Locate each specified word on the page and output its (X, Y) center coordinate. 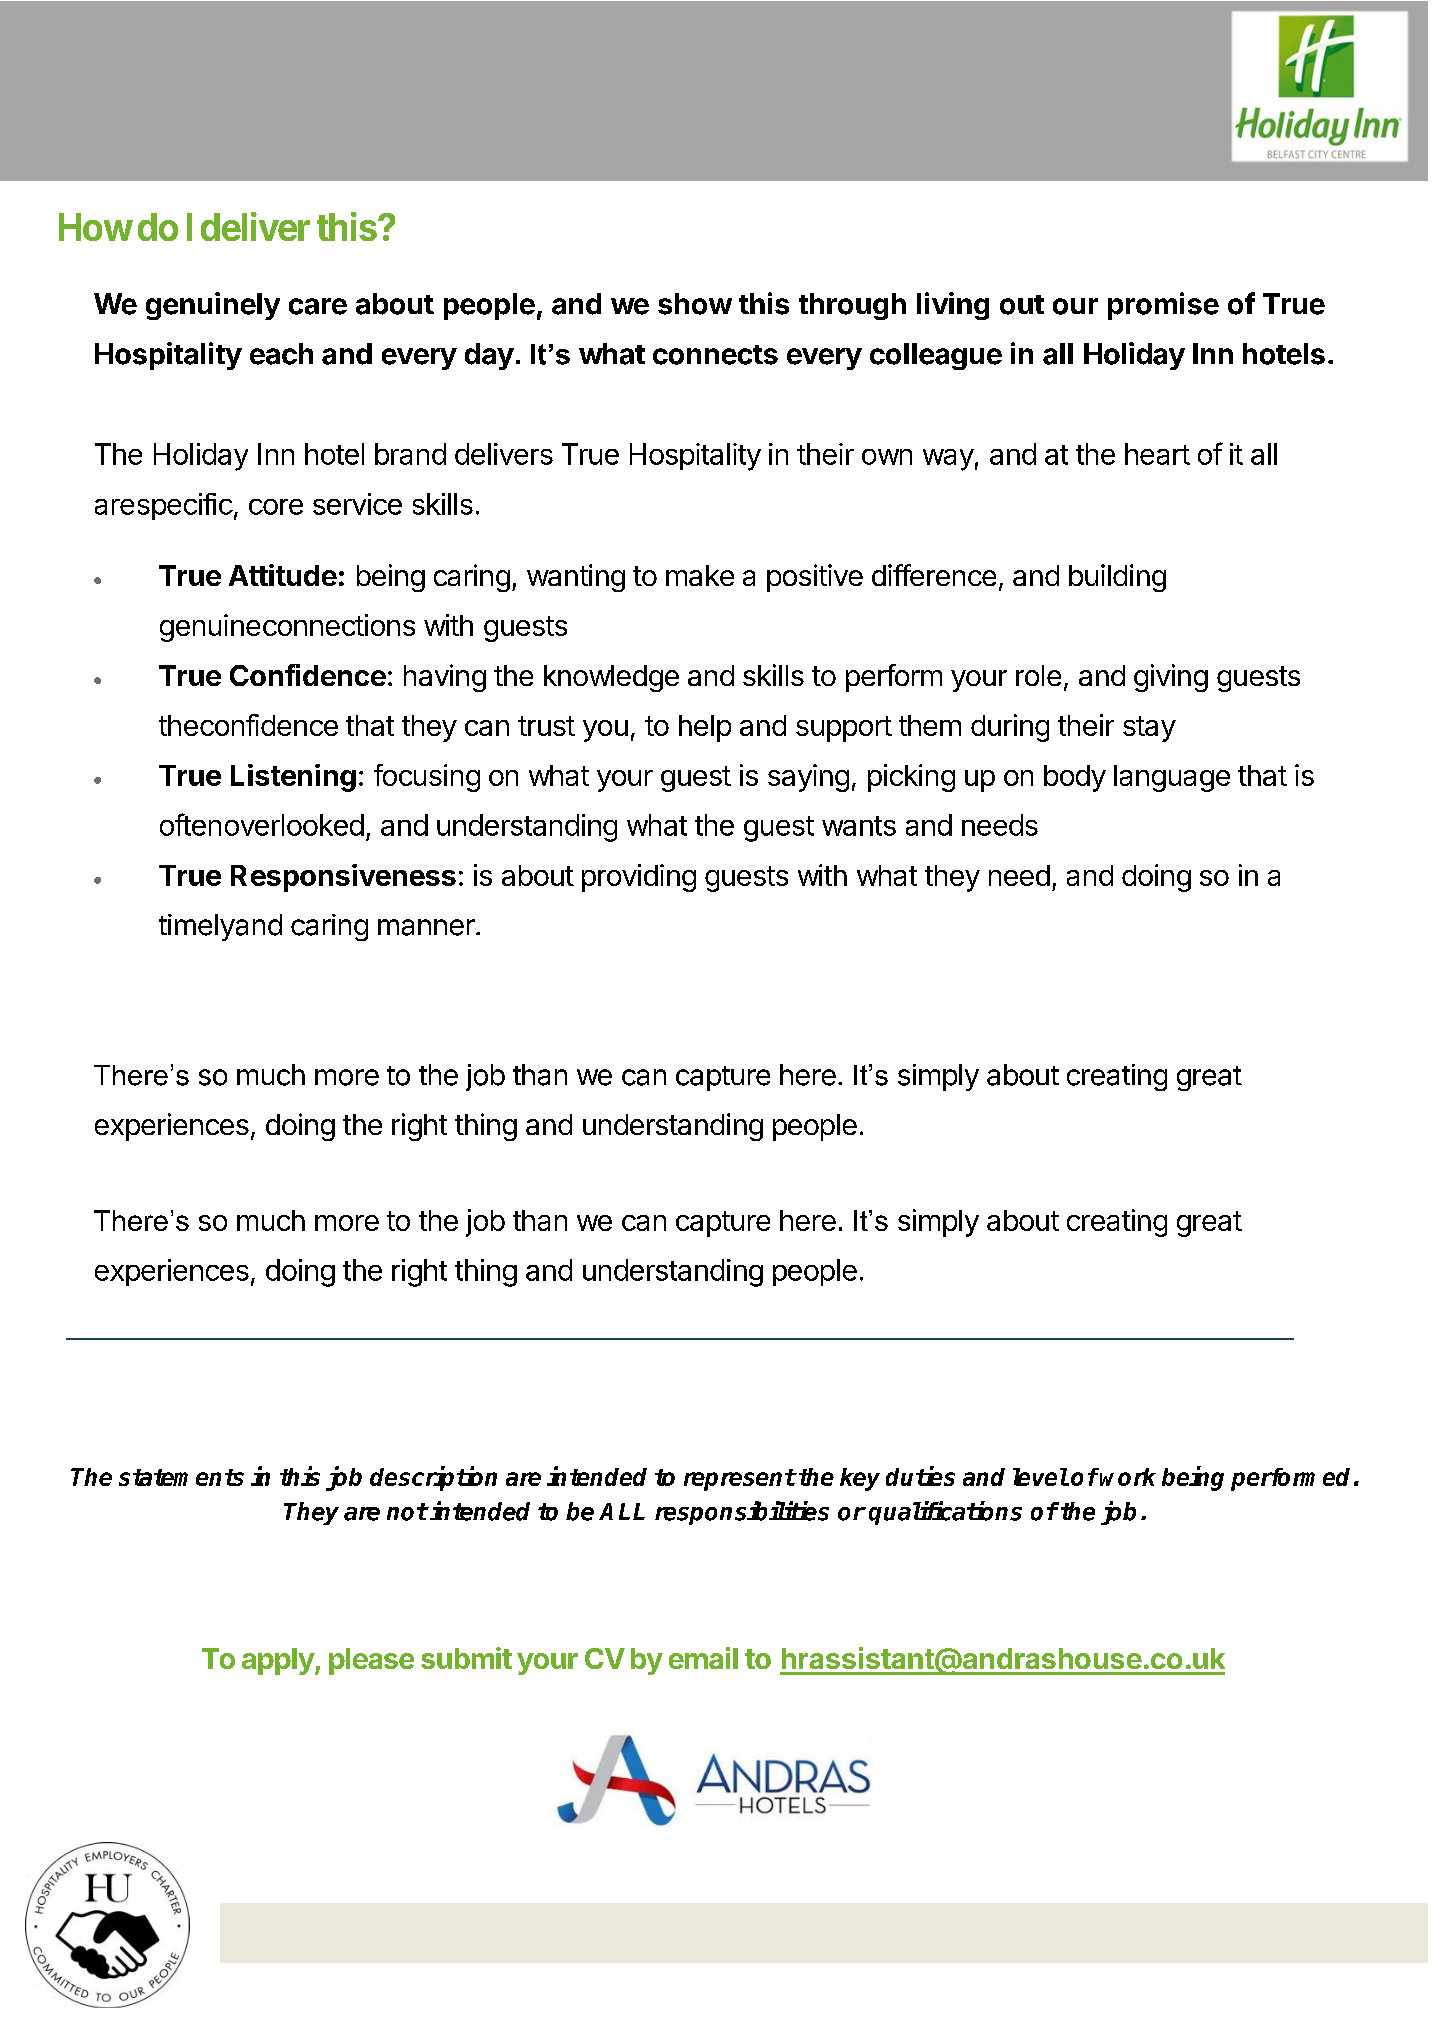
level (1040, 1477)
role (1038, 675)
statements (181, 1477)
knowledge (611, 678)
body (1075, 778)
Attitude (283, 575)
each (281, 354)
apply (279, 1661)
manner (426, 927)
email (703, 1658)
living (953, 306)
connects (715, 355)
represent (740, 1480)
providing (639, 878)
